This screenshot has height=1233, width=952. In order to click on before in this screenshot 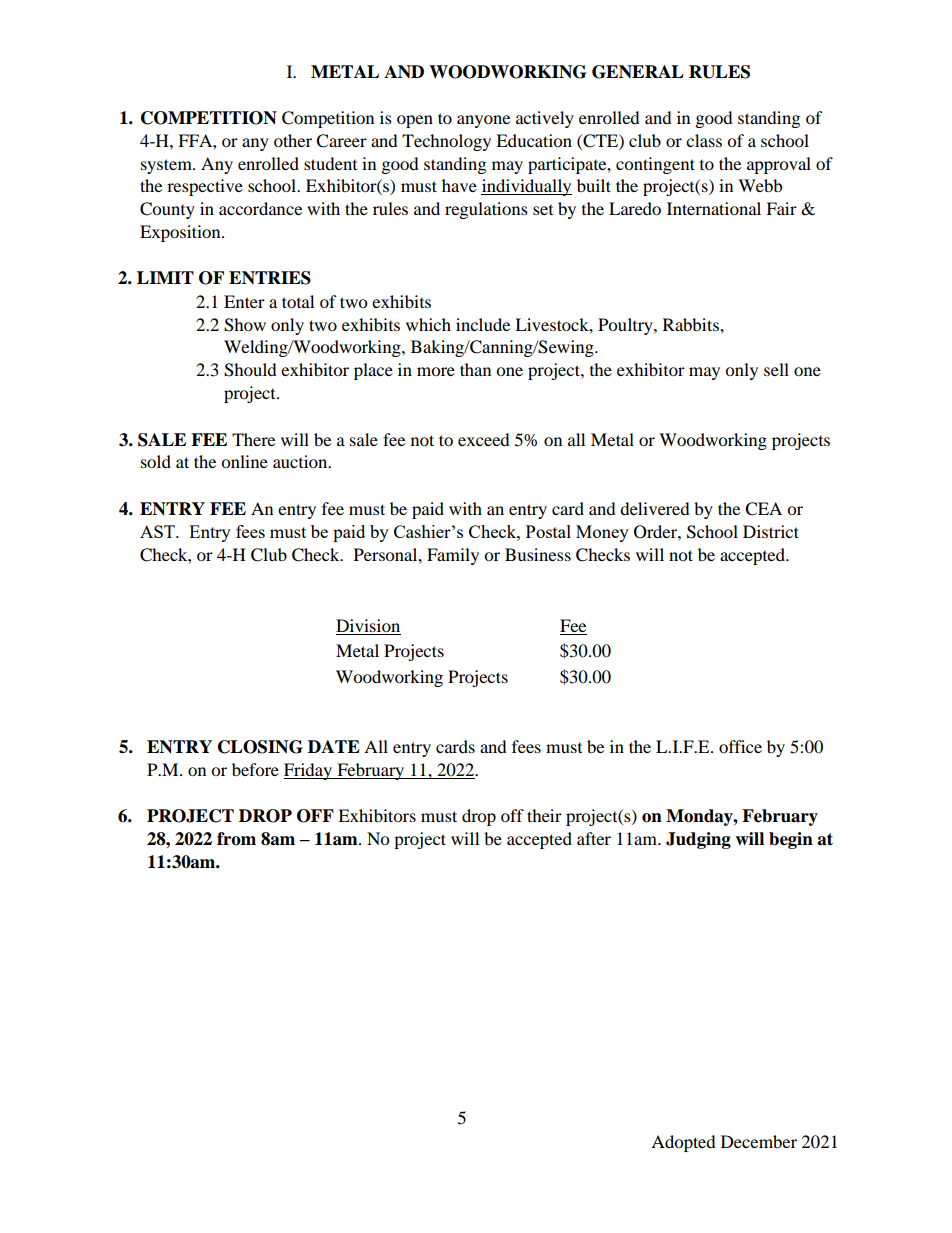, I will do `click(255, 769)`.
